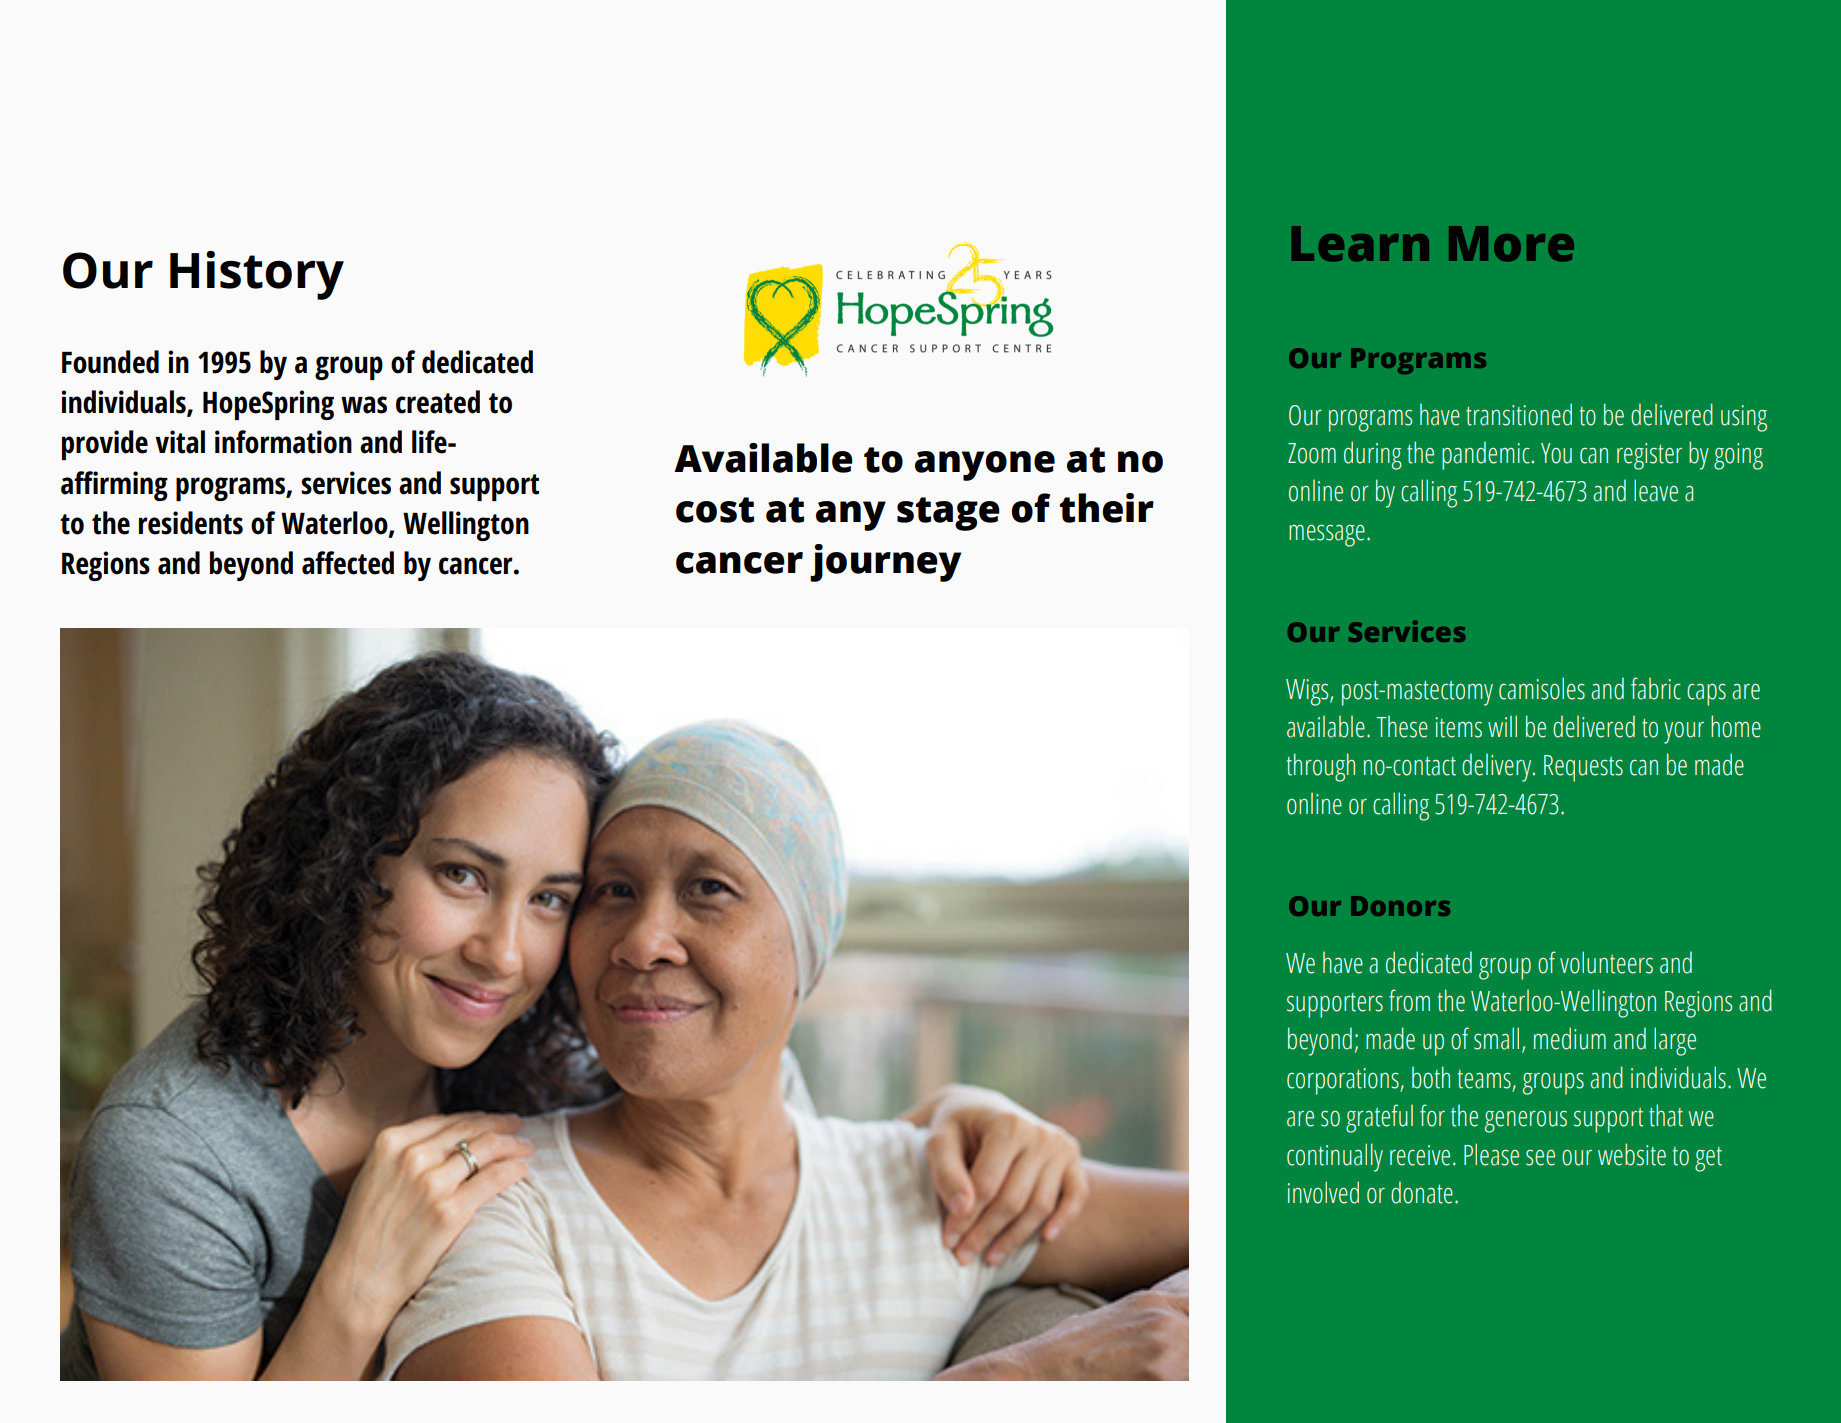  Describe the element at coordinates (257, 275) in the image. I see `History` at that location.
